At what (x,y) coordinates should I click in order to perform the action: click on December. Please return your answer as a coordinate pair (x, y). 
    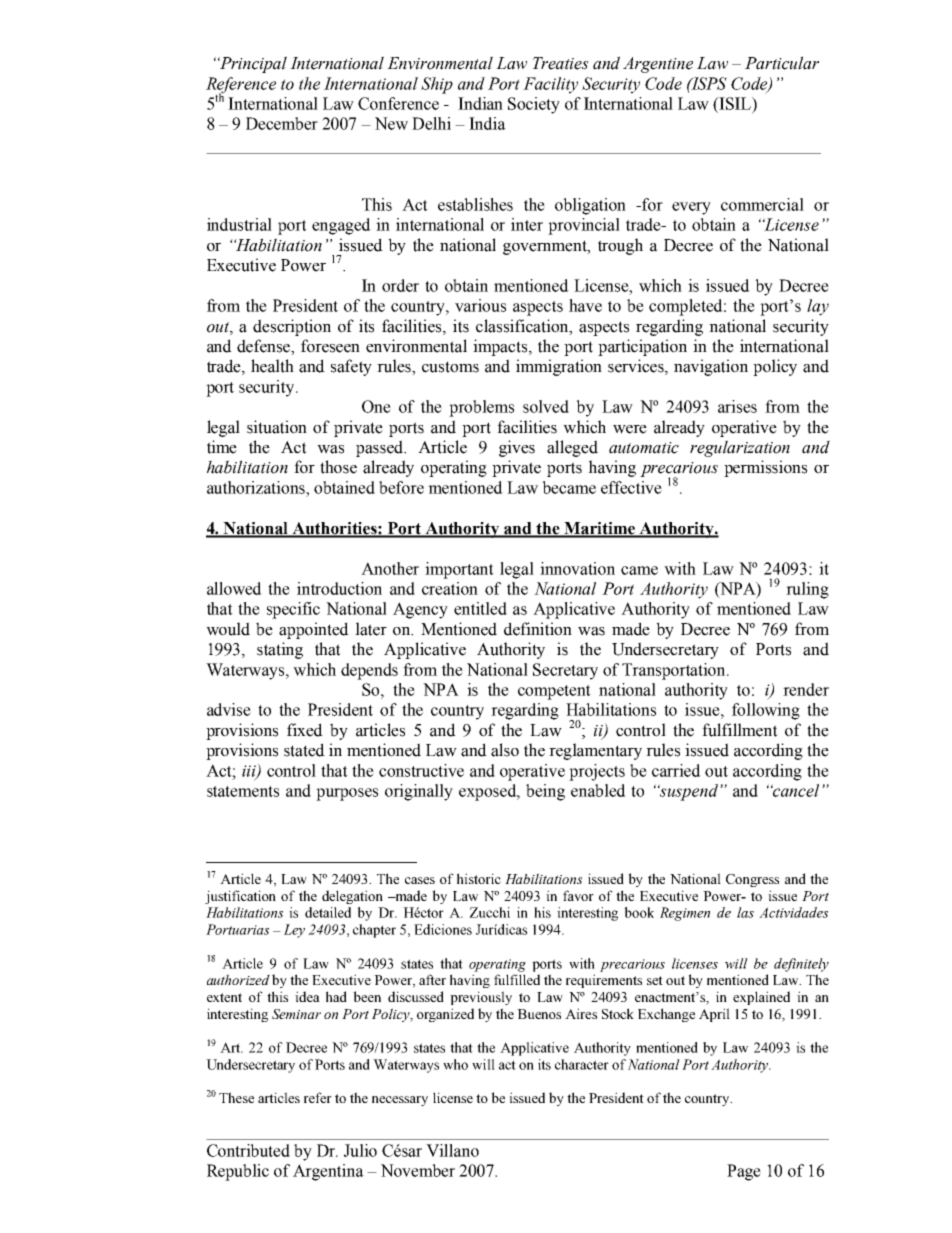
    Looking at the image, I should click on (282, 123).
